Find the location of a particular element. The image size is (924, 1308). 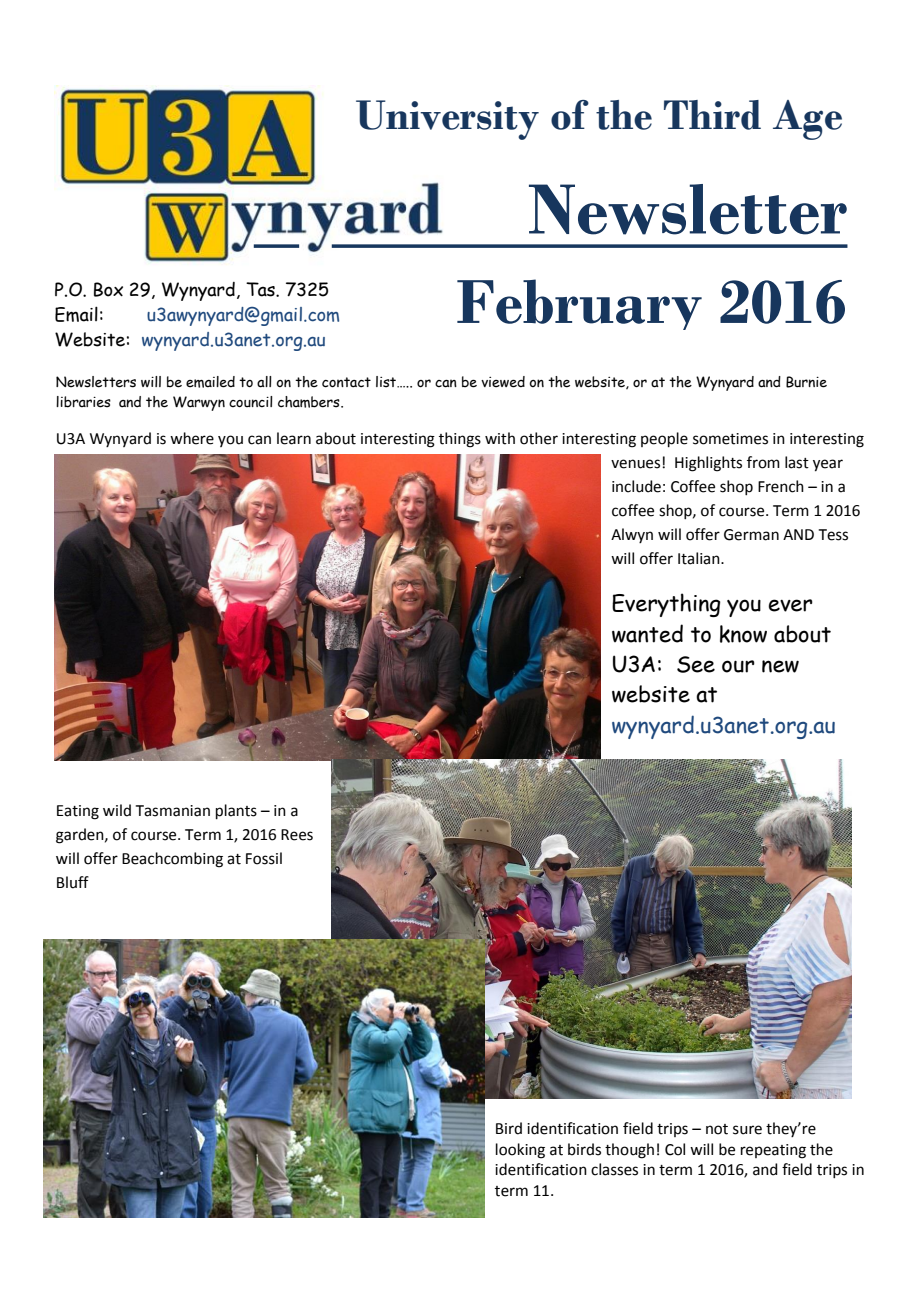

University is located at coordinates (447, 120).
